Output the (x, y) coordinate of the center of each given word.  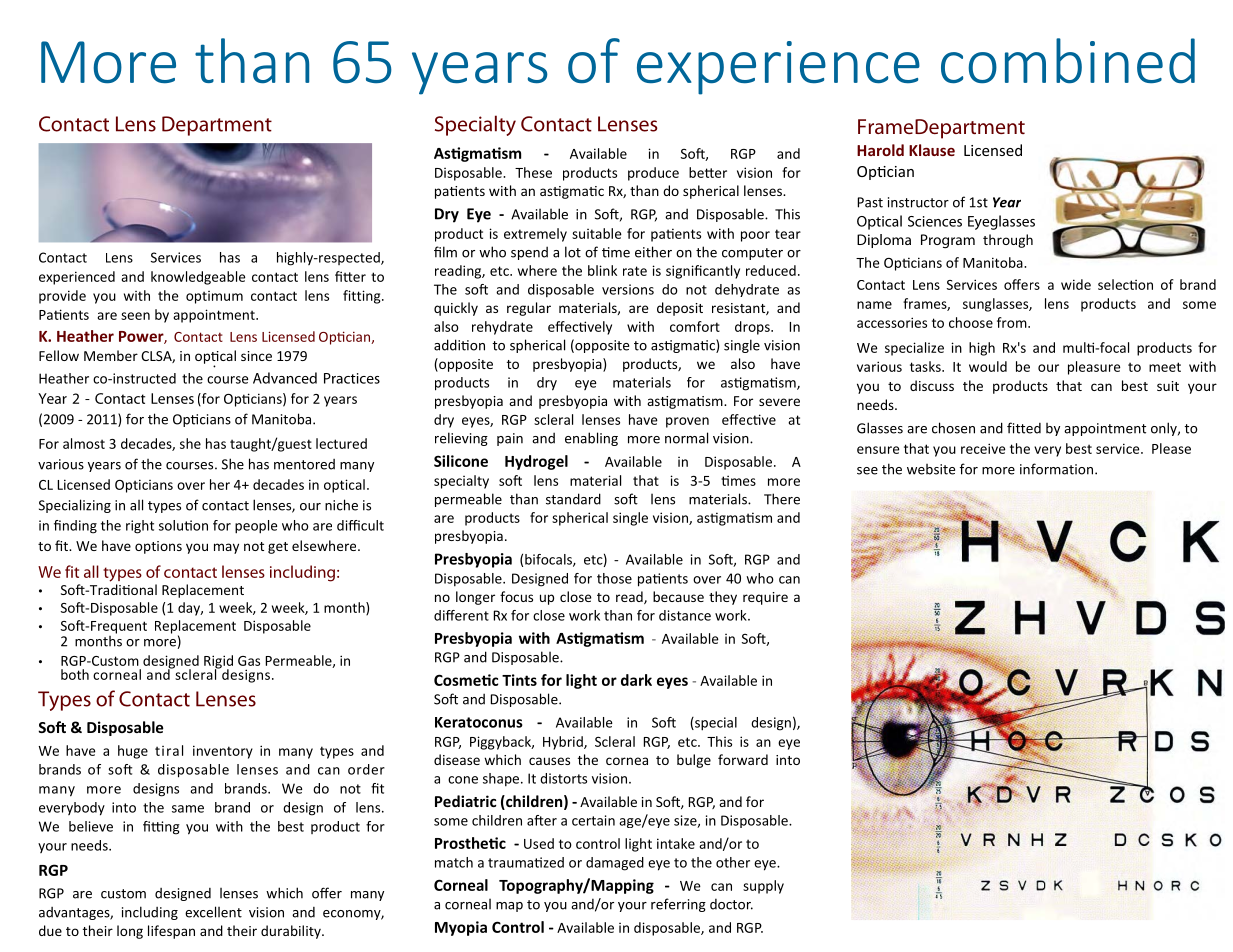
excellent (213, 912)
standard (573, 499)
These (533, 172)
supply (763, 887)
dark (636, 680)
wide (1076, 284)
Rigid (218, 663)
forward (743, 759)
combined (1068, 61)
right (140, 527)
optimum (214, 297)
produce (653, 174)
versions (628, 289)
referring (678, 905)
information (1056, 469)
